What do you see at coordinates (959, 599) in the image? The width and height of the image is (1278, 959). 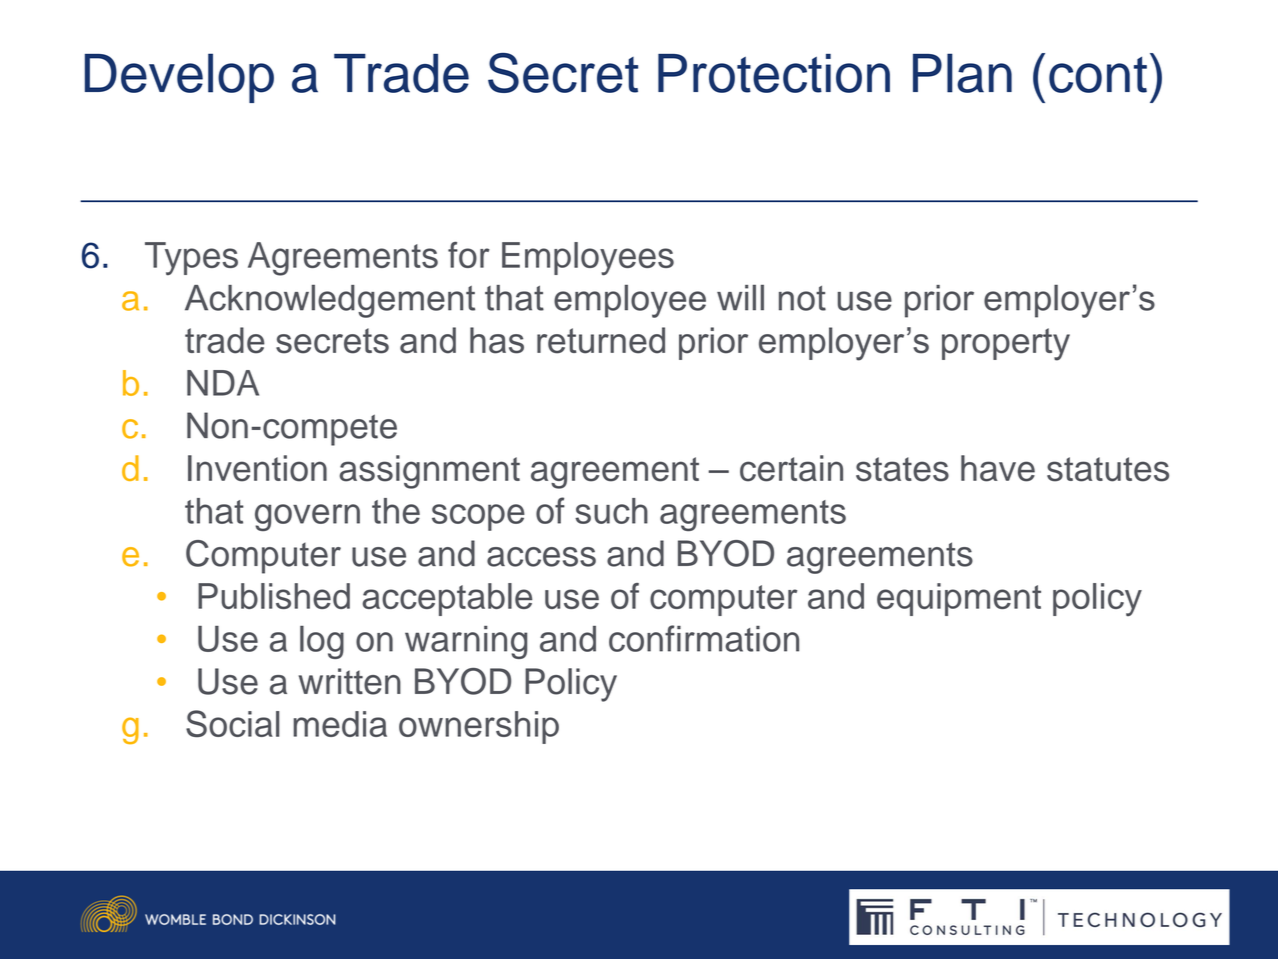 I see `equipment` at bounding box center [959, 599].
